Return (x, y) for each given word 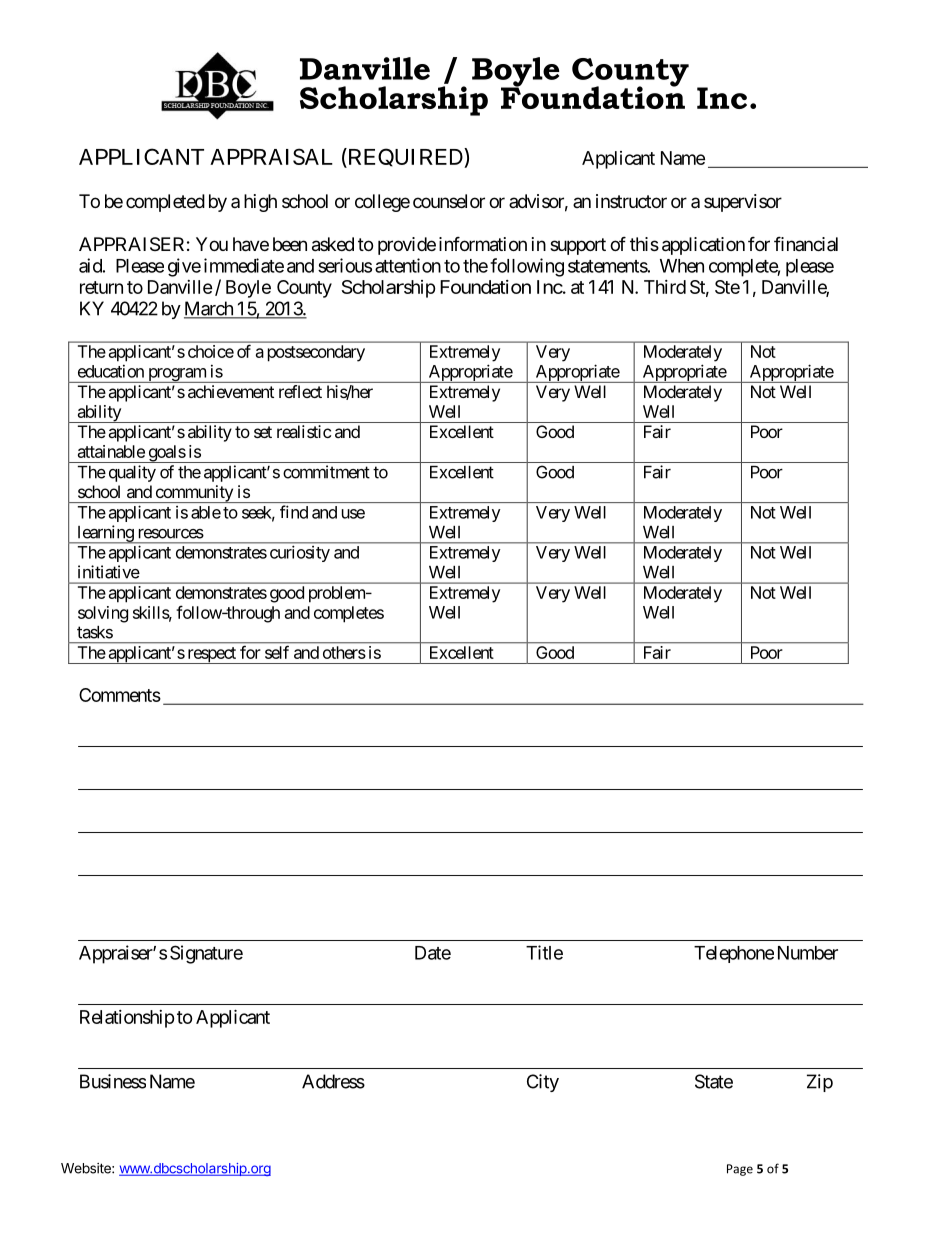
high (260, 203)
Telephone (734, 954)
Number (808, 953)
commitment (326, 472)
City (543, 1083)
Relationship (127, 1019)
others (344, 652)
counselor (449, 201)
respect (211, 655)
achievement (231, 391)
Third (665, 287)
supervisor (743, 203)
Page (740, 1170)
